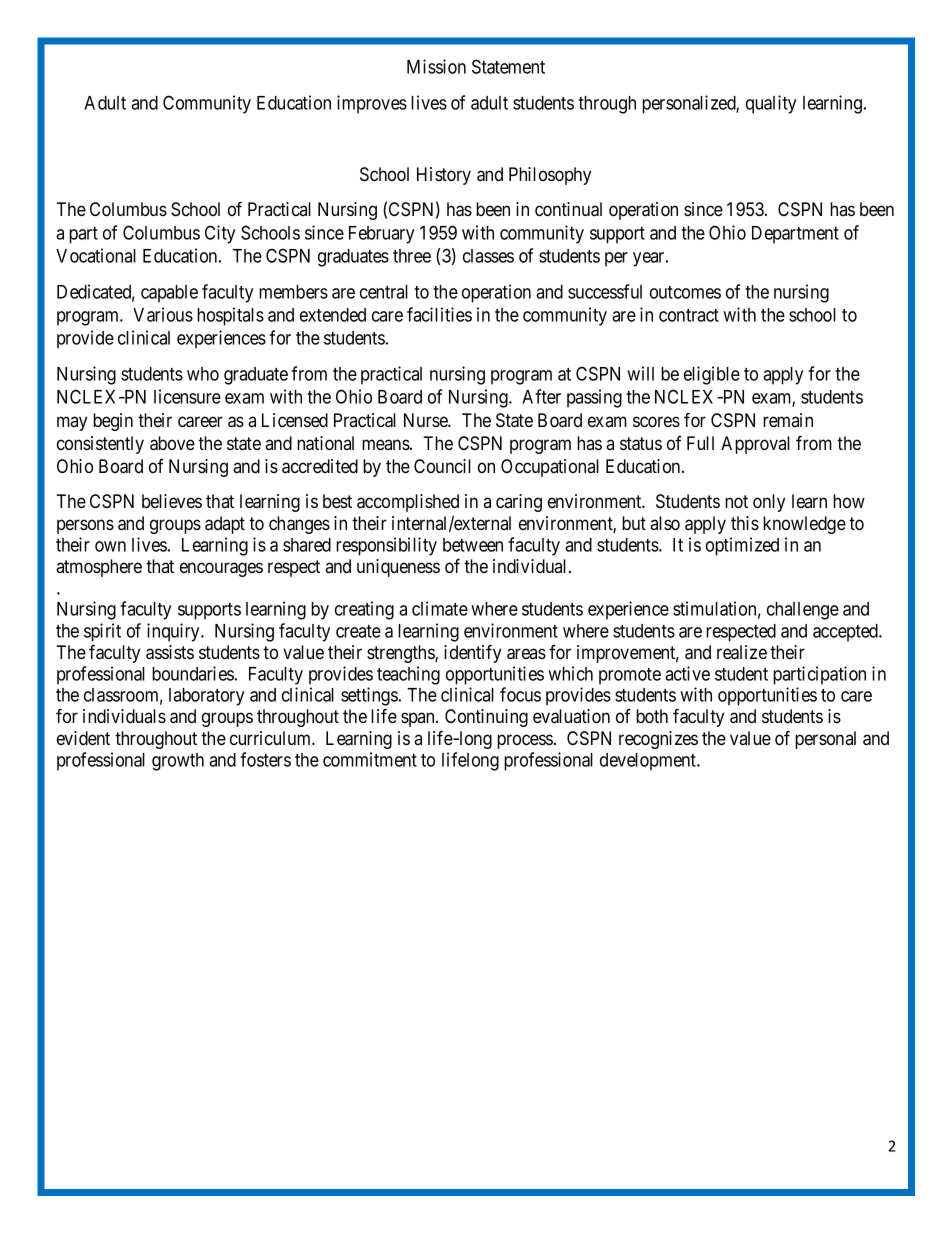 This document has width=952, height=1233. Describe the element at coordinates (436, 66) in the document. I see `Mission` at that location.
